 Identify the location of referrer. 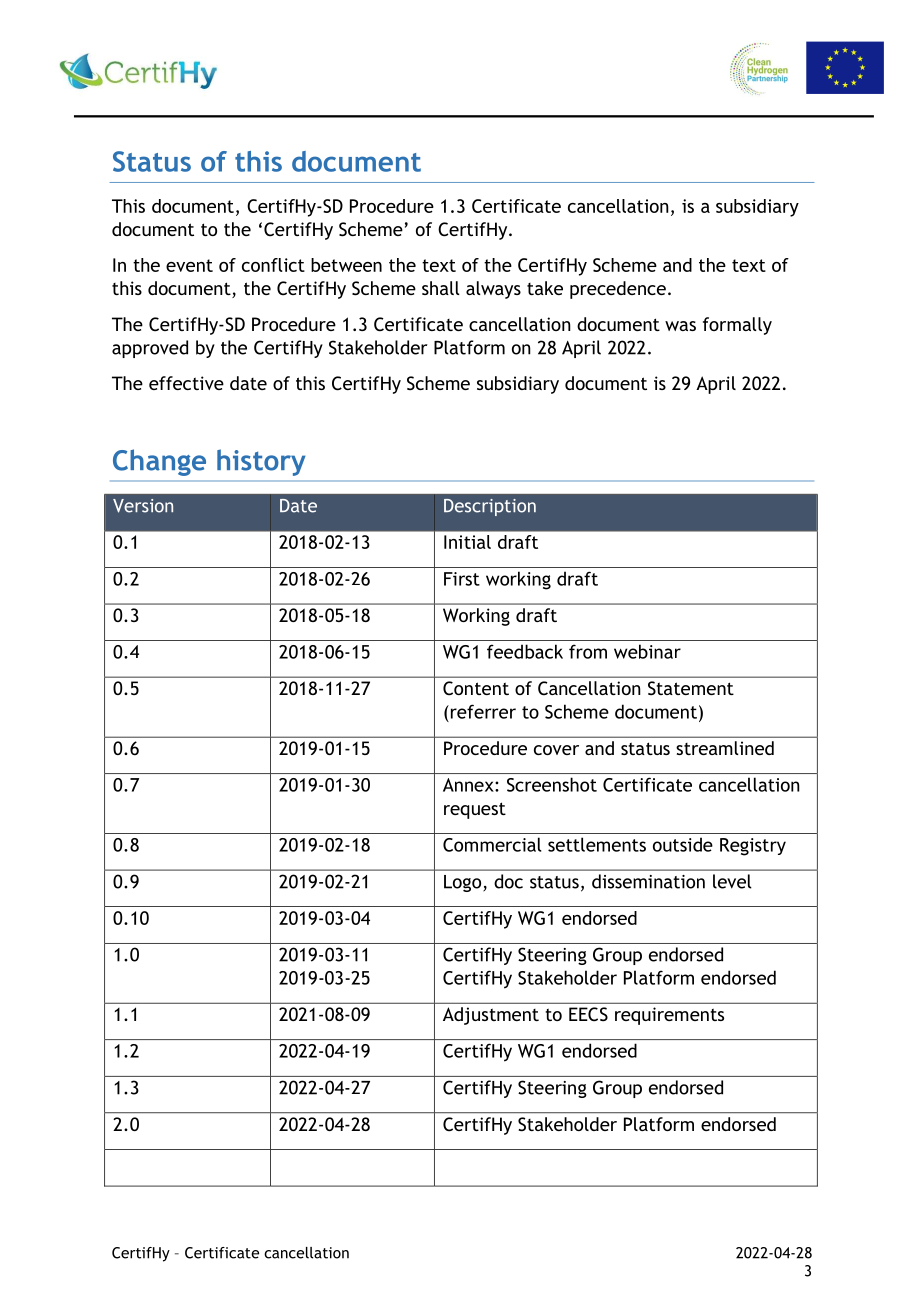
(482, 711).
